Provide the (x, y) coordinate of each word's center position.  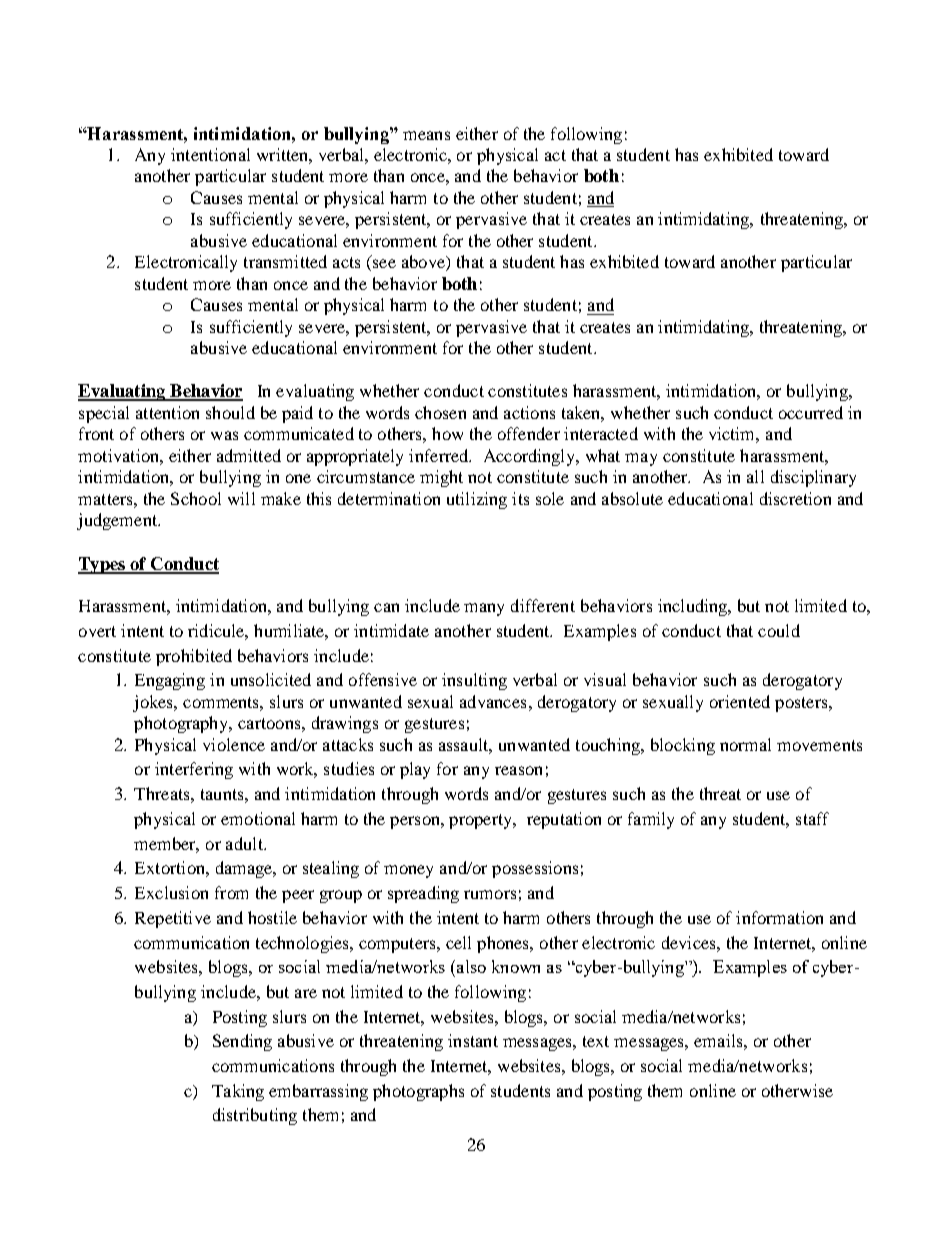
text (596, 1041)
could (779, 630)
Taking (238, 1092)
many (484, 609)
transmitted (285, 261)
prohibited (194, 657)
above (424, 263)
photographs (418, 1092)
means (426, 135)
